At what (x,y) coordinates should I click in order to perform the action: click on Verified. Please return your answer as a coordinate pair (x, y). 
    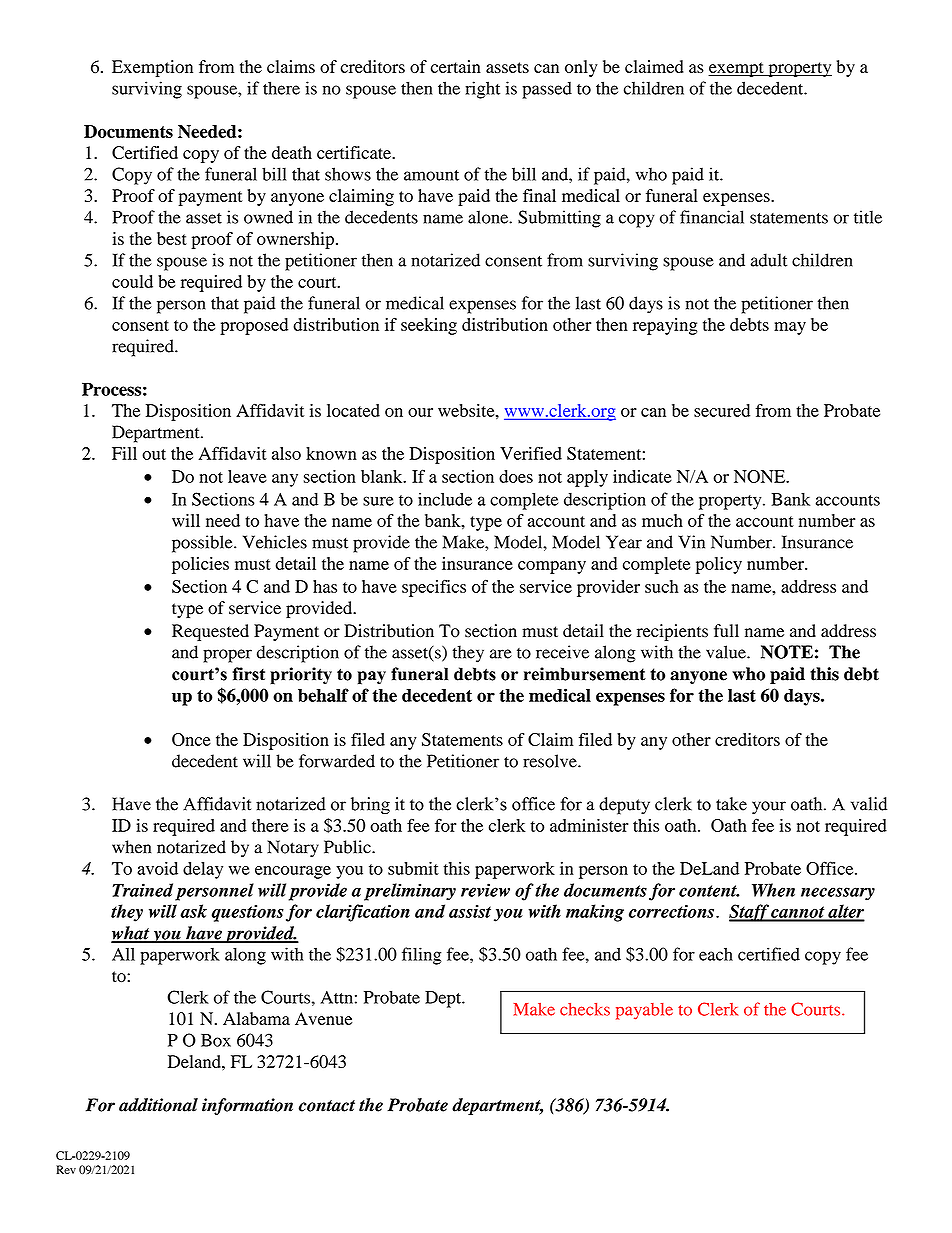
    Looking at the image, I should click on (531, 453).
